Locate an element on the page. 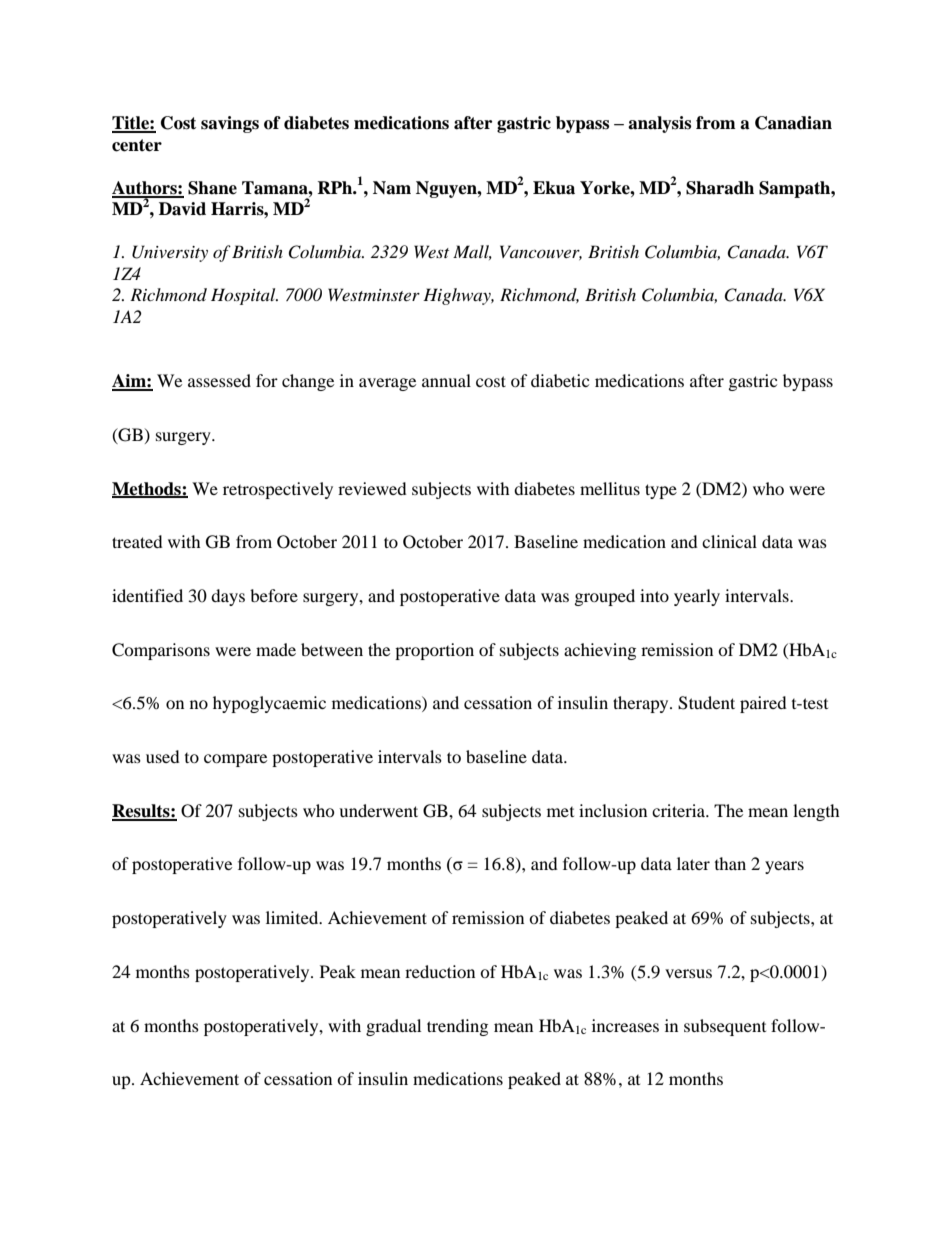 This page has width=952, height=1233. underwent is located at coordinates (378, 810).
